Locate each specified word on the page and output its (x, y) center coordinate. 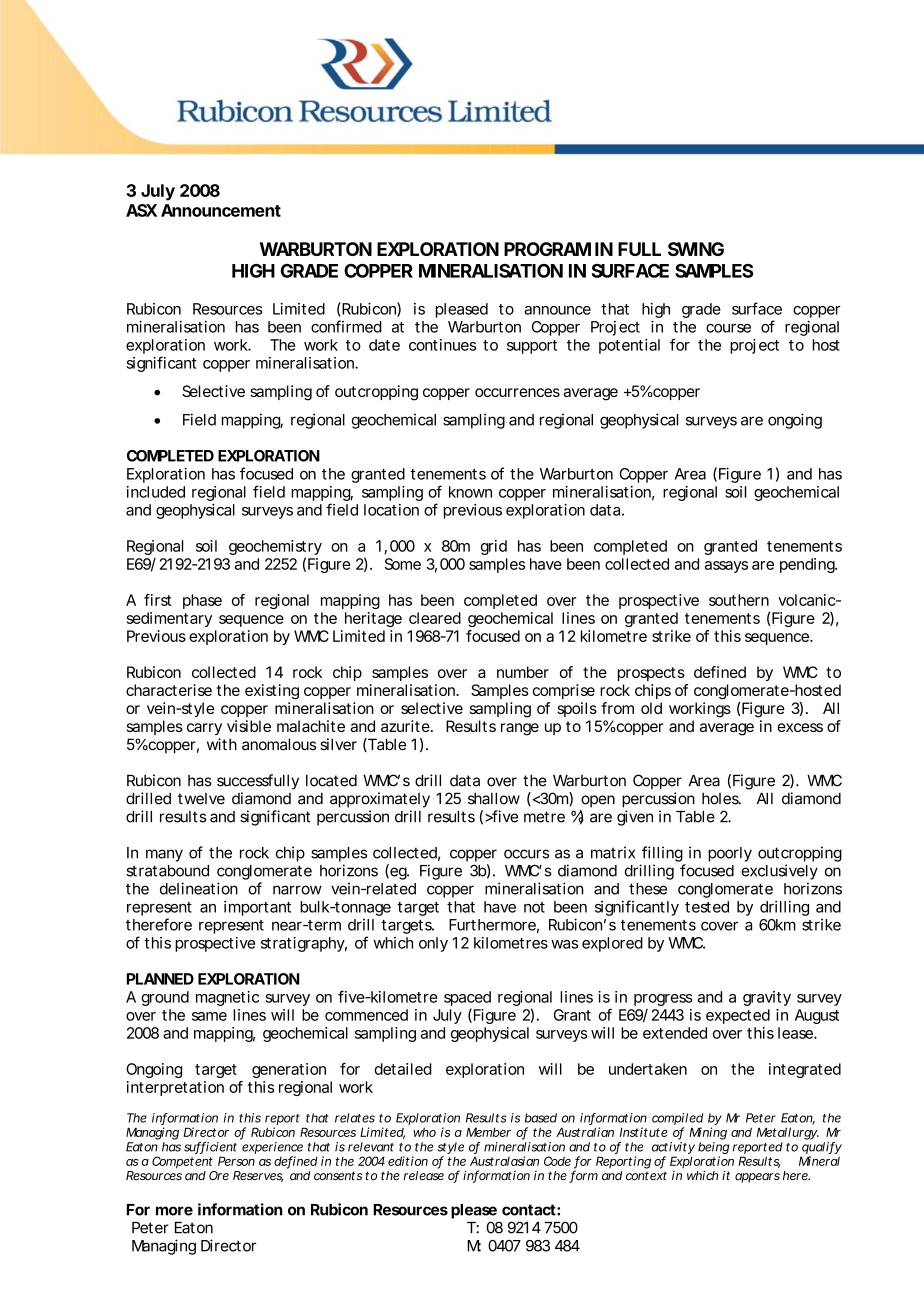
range (520, 729)
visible (249, 726)
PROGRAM (547, 249)
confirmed (346, 326)
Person (236, 1161)
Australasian (504, 1161)
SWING (696, 249)
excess (800, 727)
